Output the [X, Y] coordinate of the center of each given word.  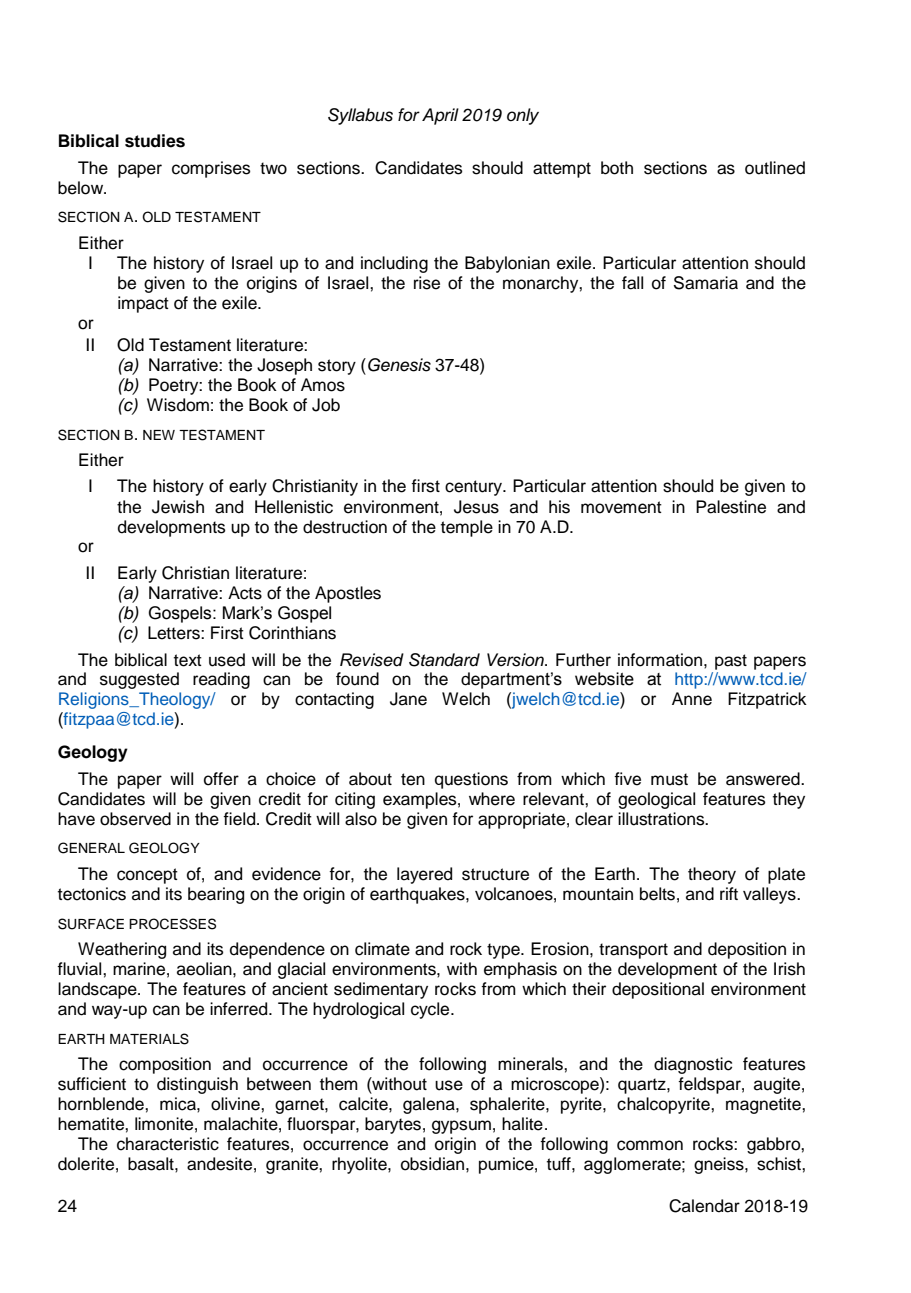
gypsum [461, 1127]
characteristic [168, 1144]
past [731, 662]
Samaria [706, 283]
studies [155, 141]
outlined [775, 168]
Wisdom [178, 405]
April [440, 116]
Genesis [399, 365]
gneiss [720, 1165]
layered [424, 875]
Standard [444, 660]
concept [147, 876]
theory [712, 875]
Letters [175, 633]
